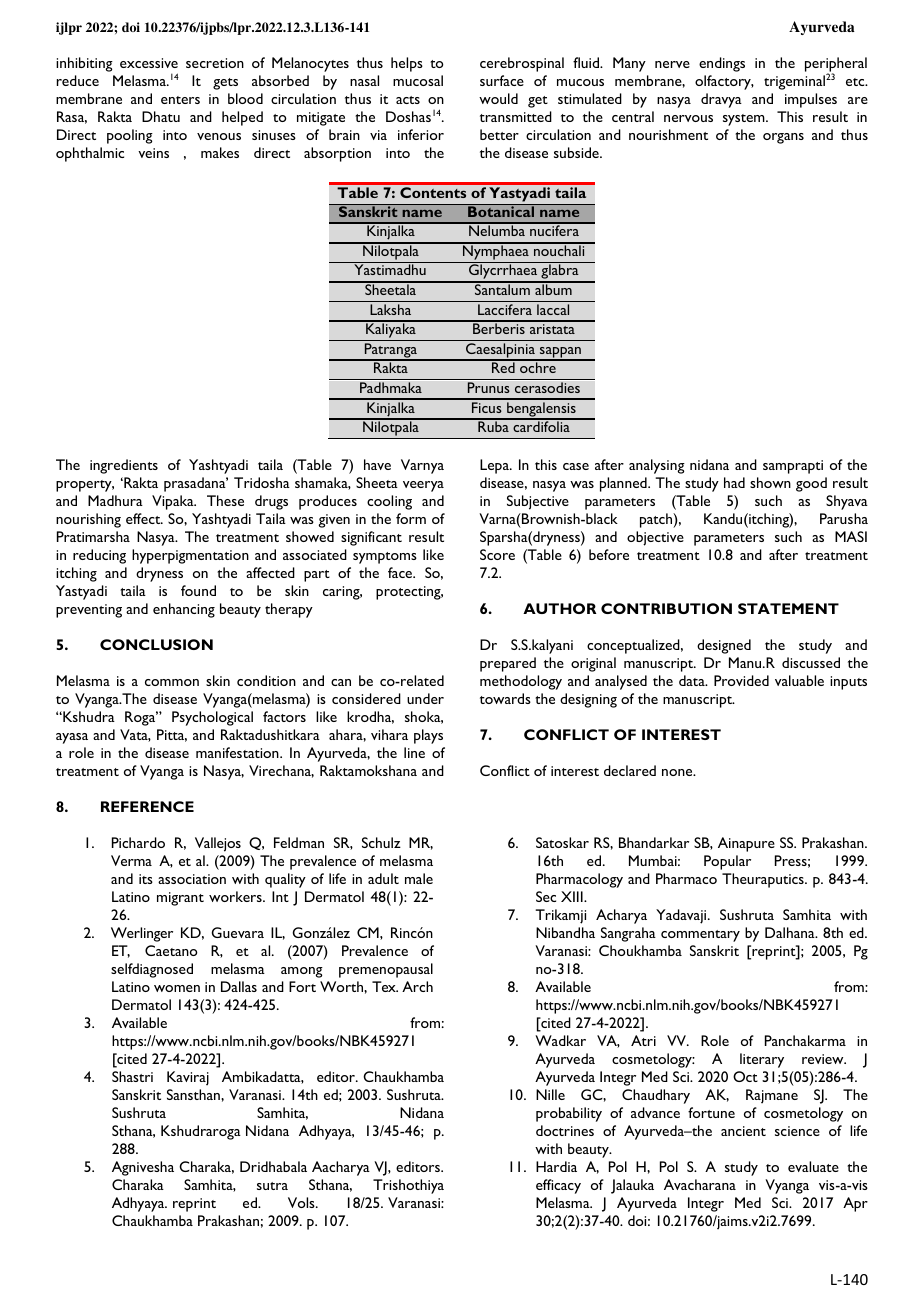  I want to click on Popular, so click(727, 862).
